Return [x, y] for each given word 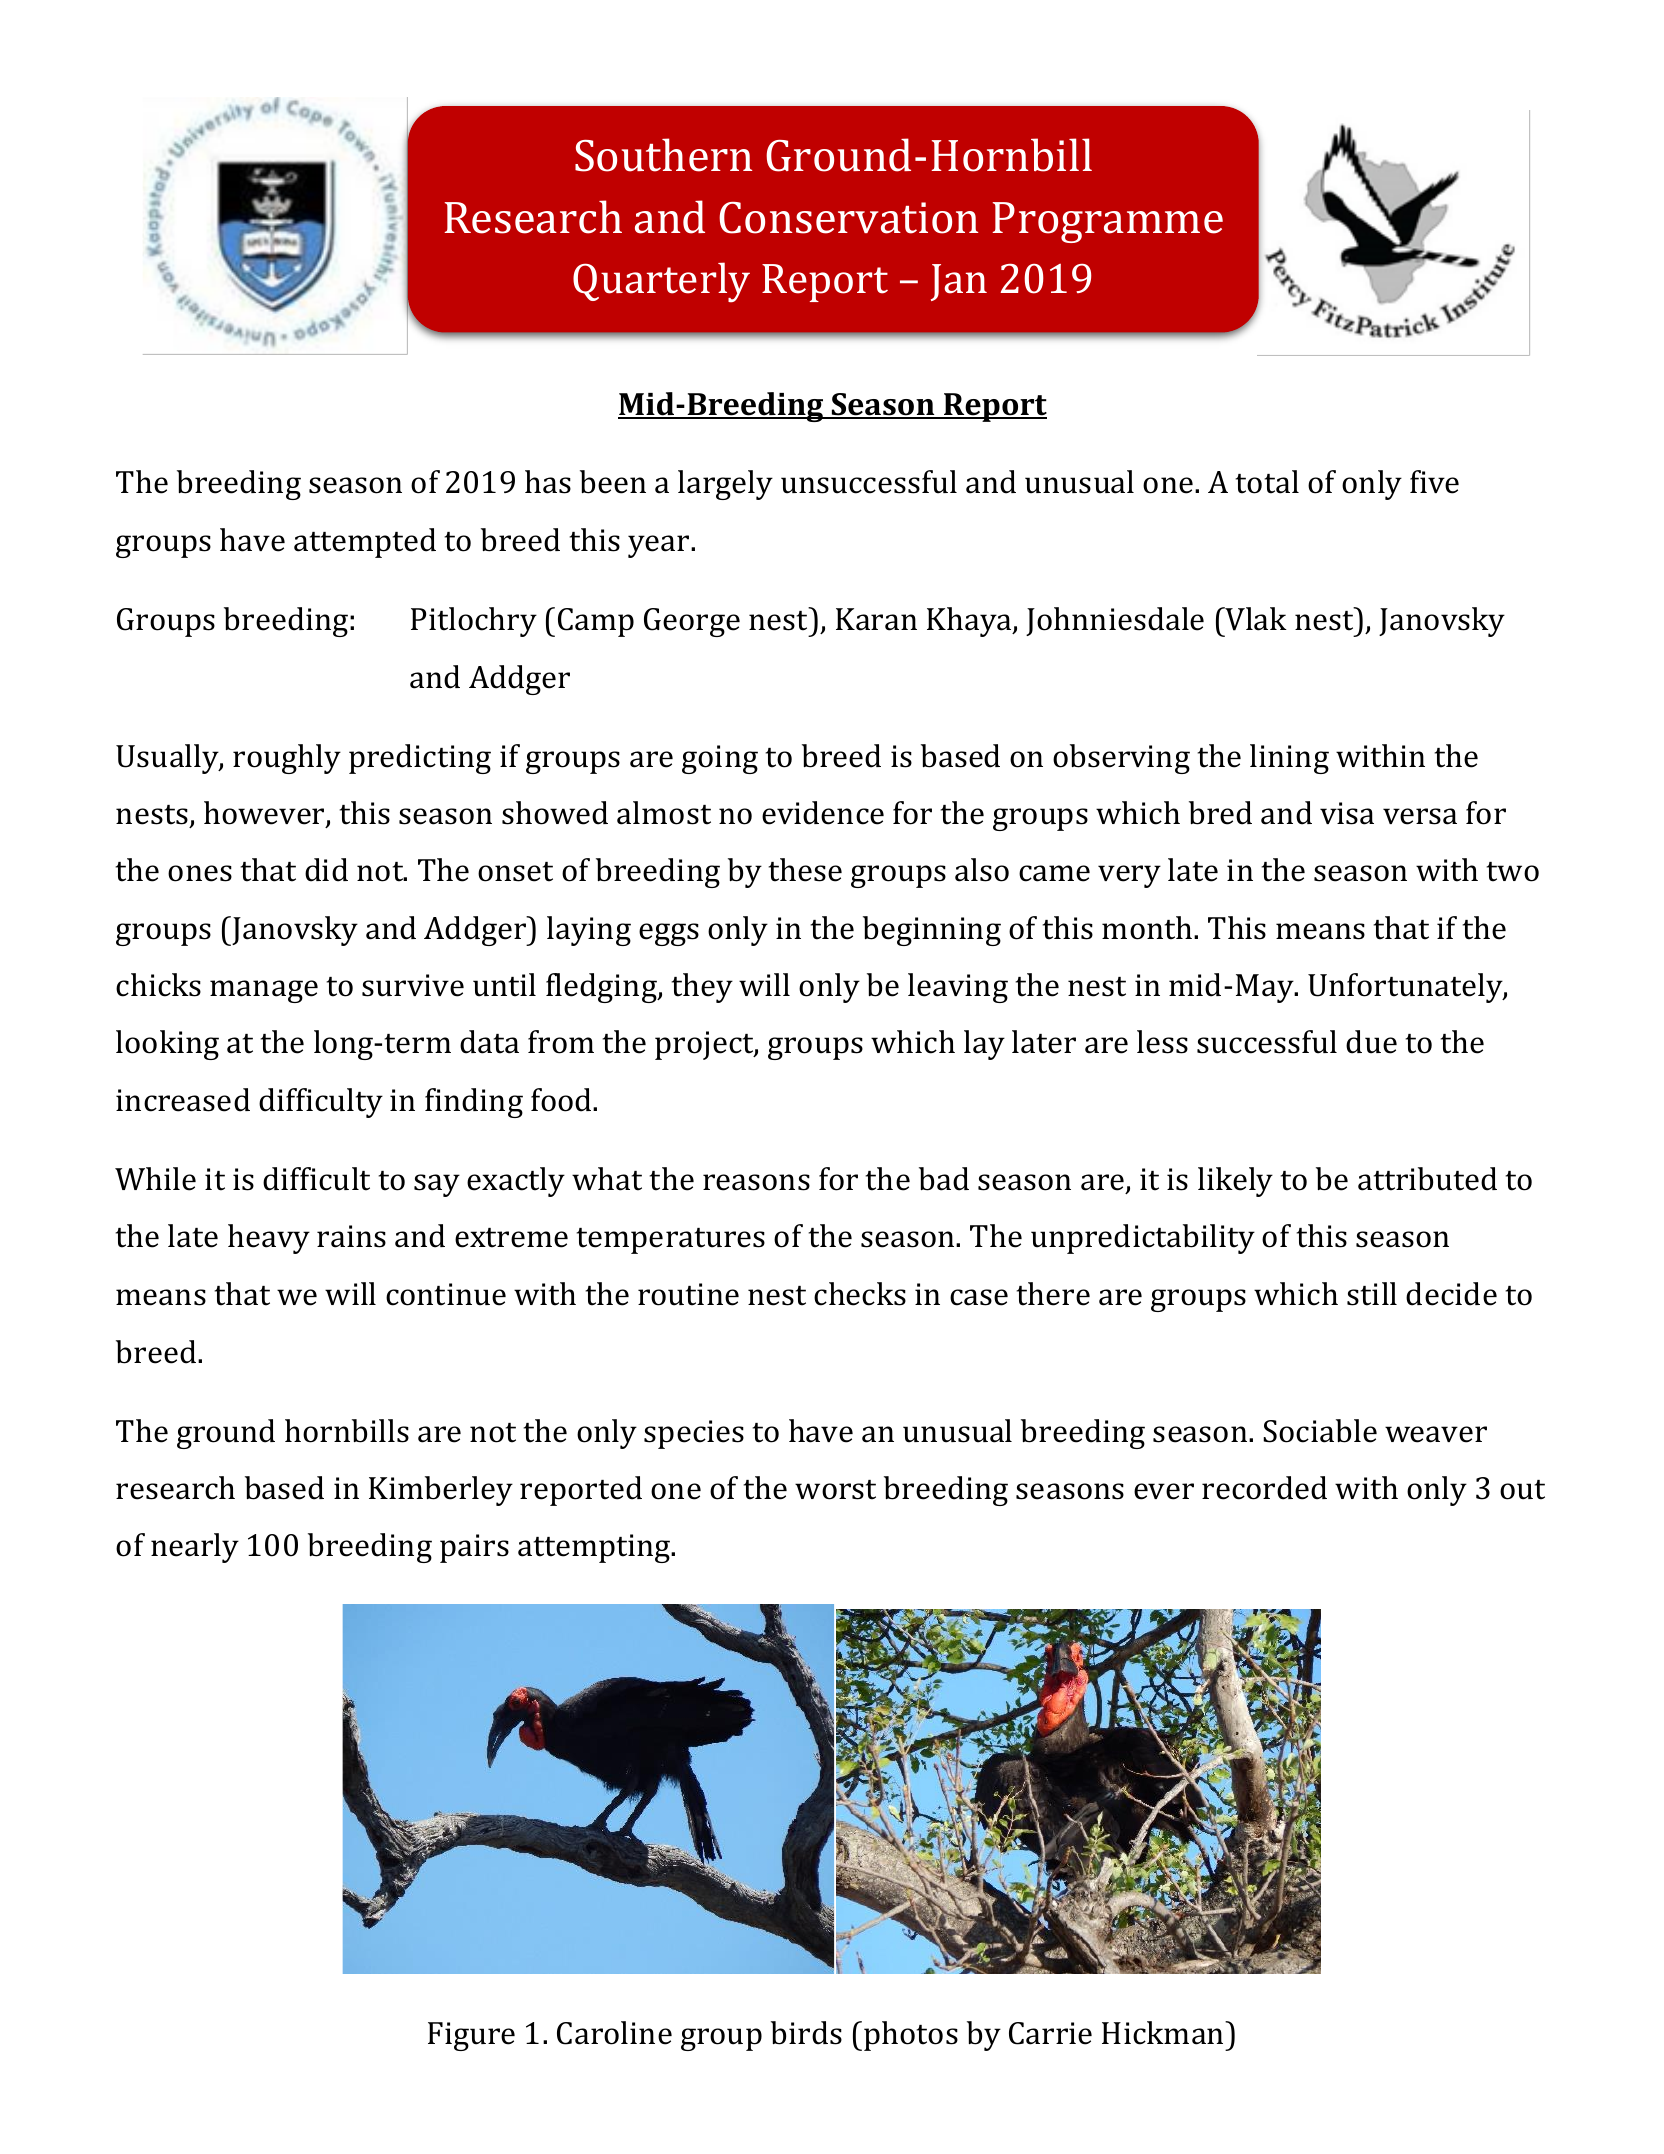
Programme [1107, 222]
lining [1289, 759]
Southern [663, 155]
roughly [287, 759]
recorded [1264, 1488]
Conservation [848, 218]
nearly [195, 1548]
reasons [756, 1182]
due [1371, 1042]
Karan [876, 619]
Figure [471, 2036]
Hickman [1164, 2033]
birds [806, 2033]
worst [835, 1490]
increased [183, 1100]
